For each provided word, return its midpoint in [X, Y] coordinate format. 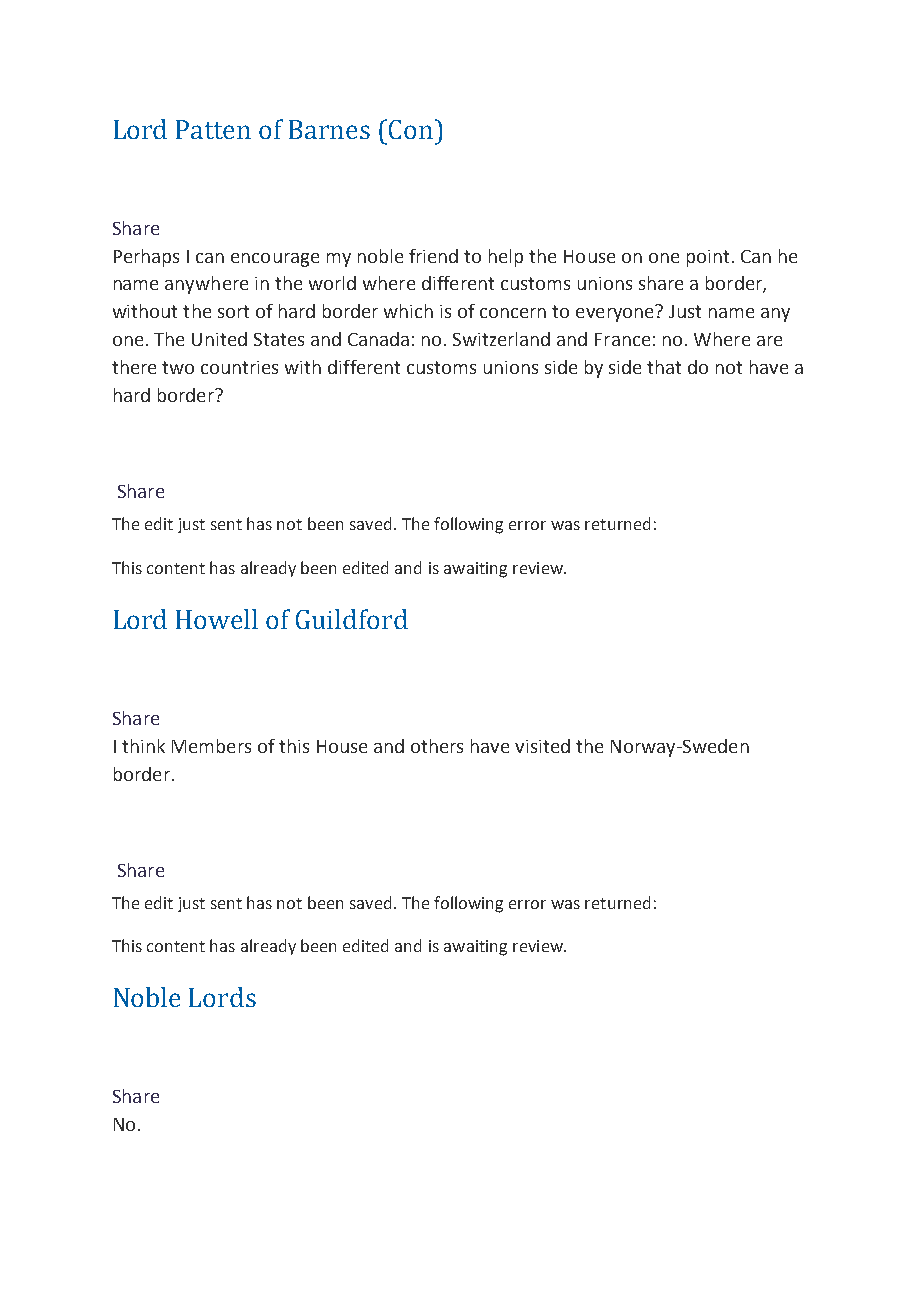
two [178, 367]
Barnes [329, 129]
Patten [213, 129]
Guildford [352, 619]
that [664, 367]
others [437, 746]
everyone [614, 315]
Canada [378, 339]
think [143, 746]
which [408, 311]
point [708, 258]
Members [211, 746]
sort [233, 311]
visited [542, 746]
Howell [217, 619]
